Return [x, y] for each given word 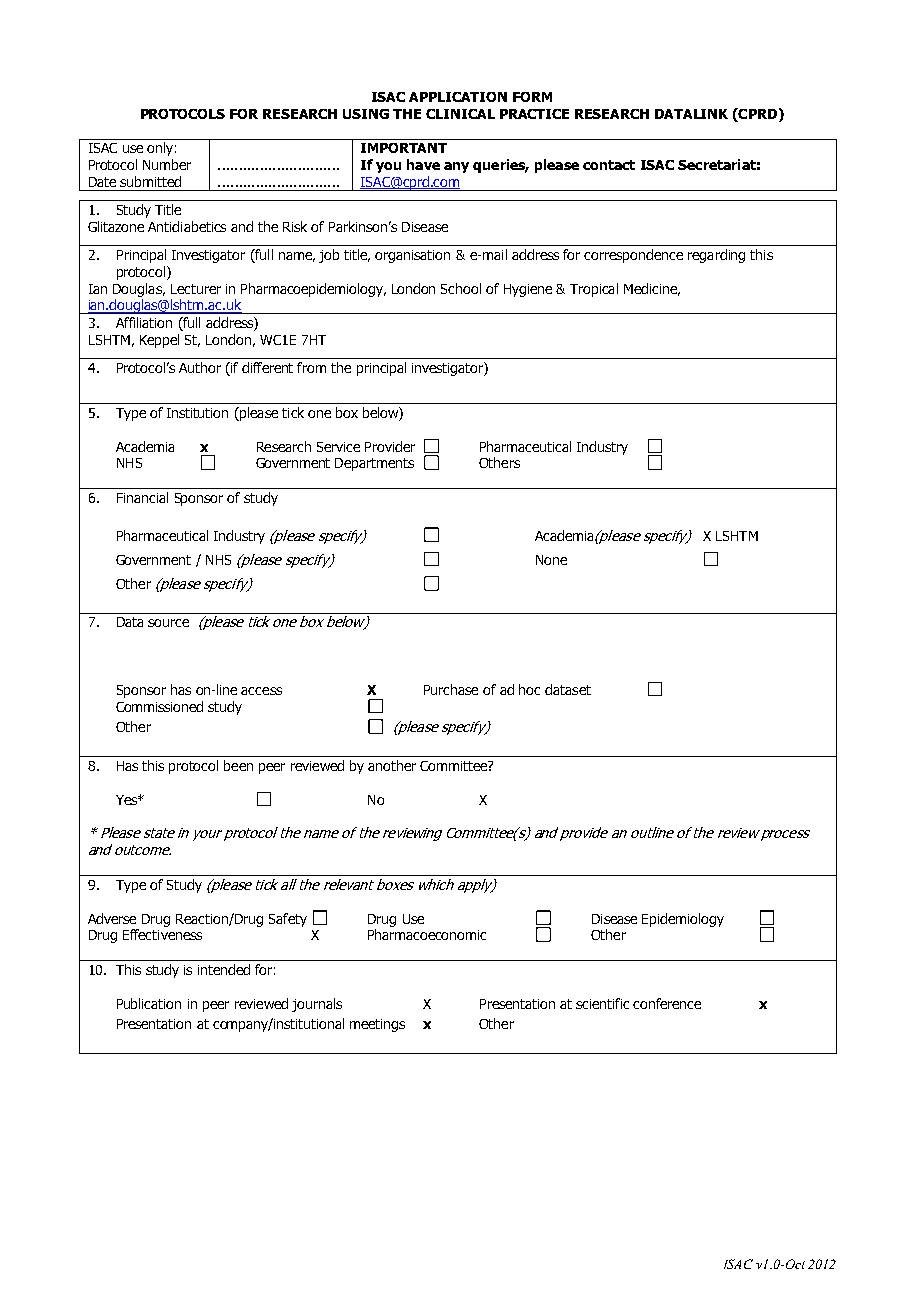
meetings [377, 1025]
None [551, 560]
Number [167, 164]
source [168, 623]
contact [609, 165]
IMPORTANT [404, 148]
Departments [374, 464]
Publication [149, 1003]
